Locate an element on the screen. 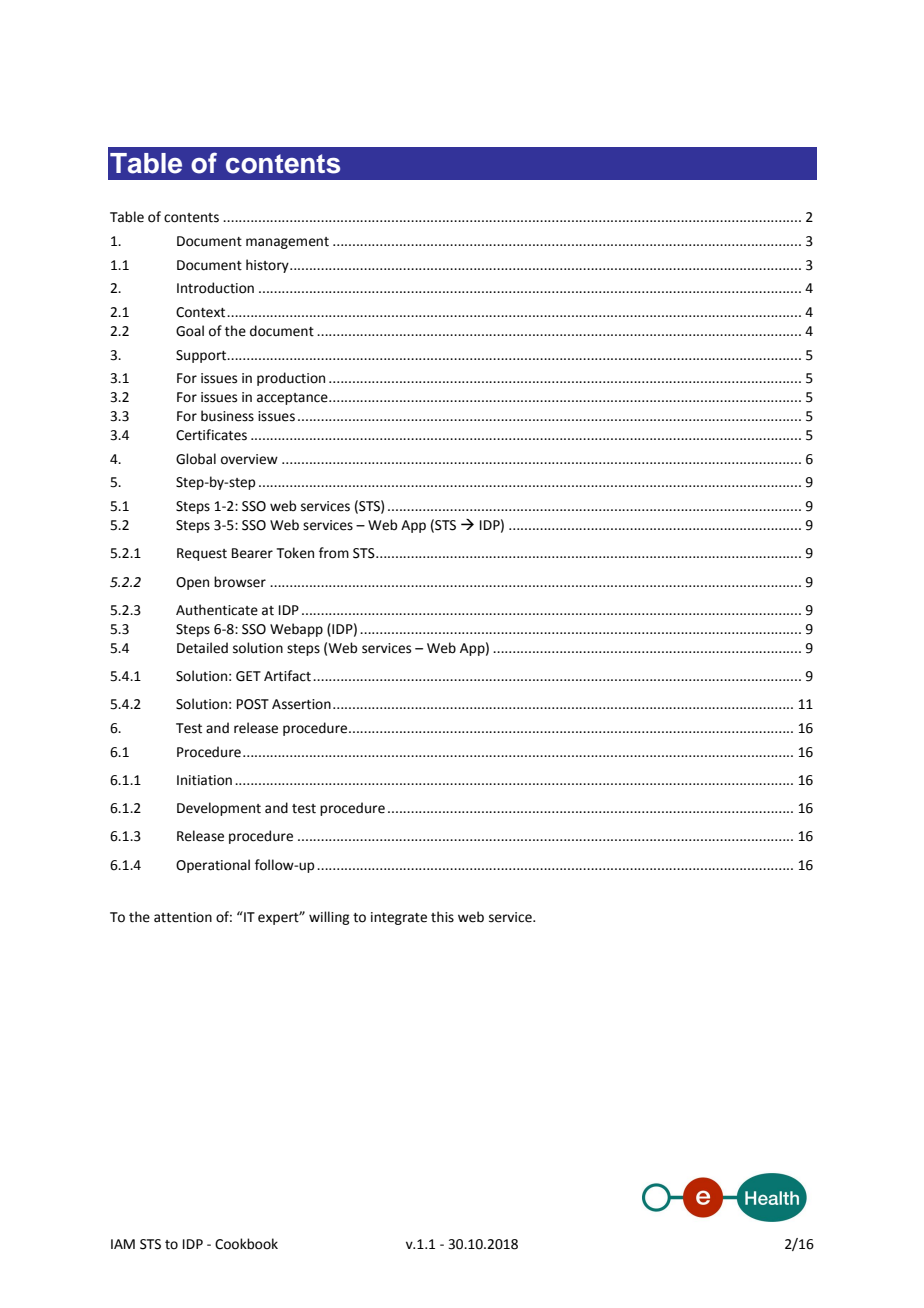 The width and height of the screenshot is (924, 1308). Goal is located at coordinates (190, 331).
